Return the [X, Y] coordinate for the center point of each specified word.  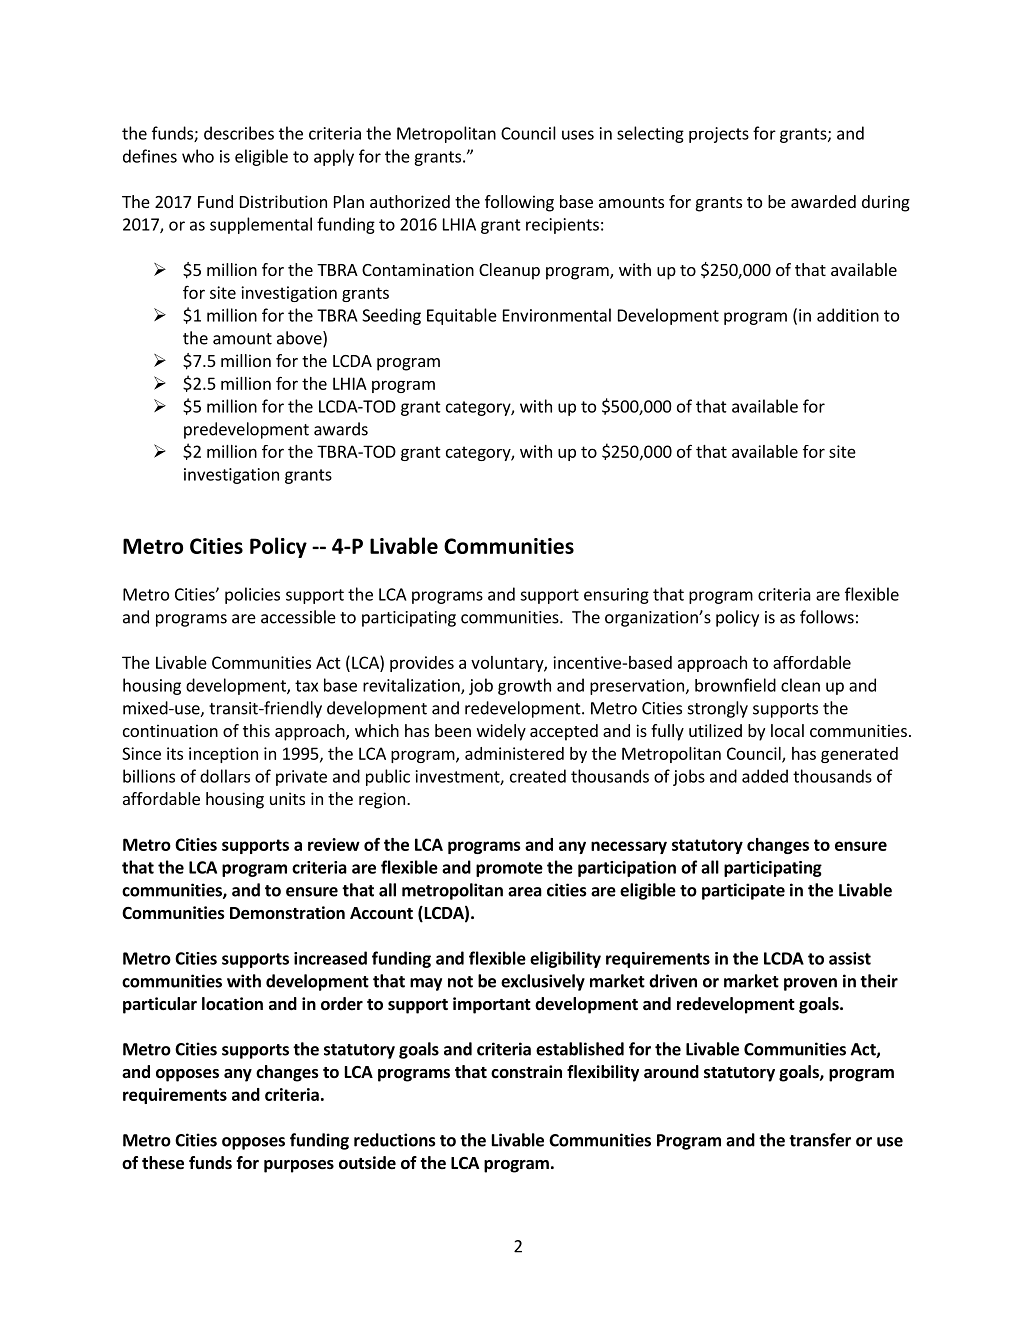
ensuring [616, 596]
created [538, 776]
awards [341, 429]
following [519, 203]
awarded [823, 201]
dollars [225, 776]
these [163, 1163]
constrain [526, 1071]
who [198, 156]
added [765, 776]
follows [827, 617]
